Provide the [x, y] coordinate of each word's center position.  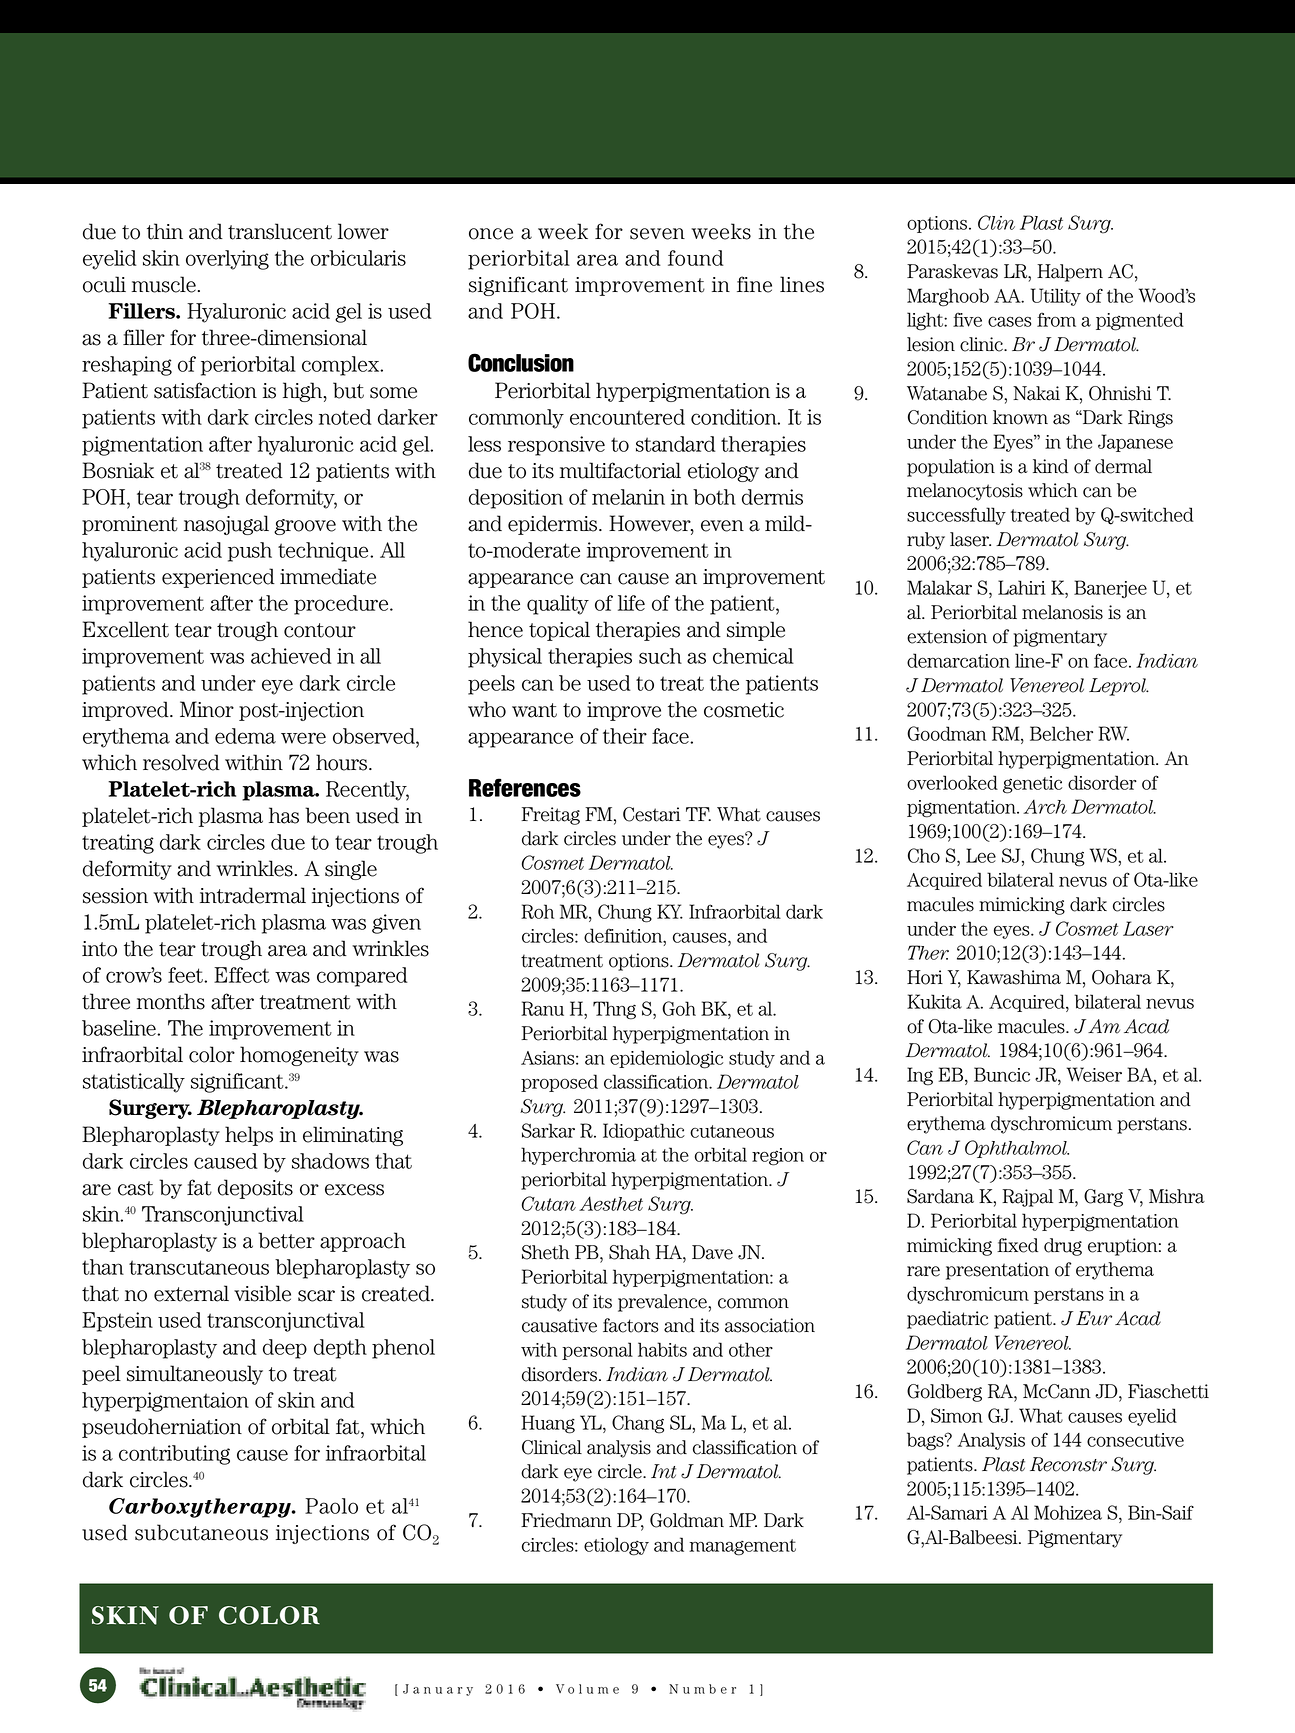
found [695, 258]
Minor [207, 709]
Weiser [1094, 1074]
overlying [227, 260]
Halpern [1070, 273]
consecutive [1135, 1440]
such [660, 656]
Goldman [687, 1520]
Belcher [1061, 733]
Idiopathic [644, 1132]
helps [249, 1136]
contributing [174, 1455]
